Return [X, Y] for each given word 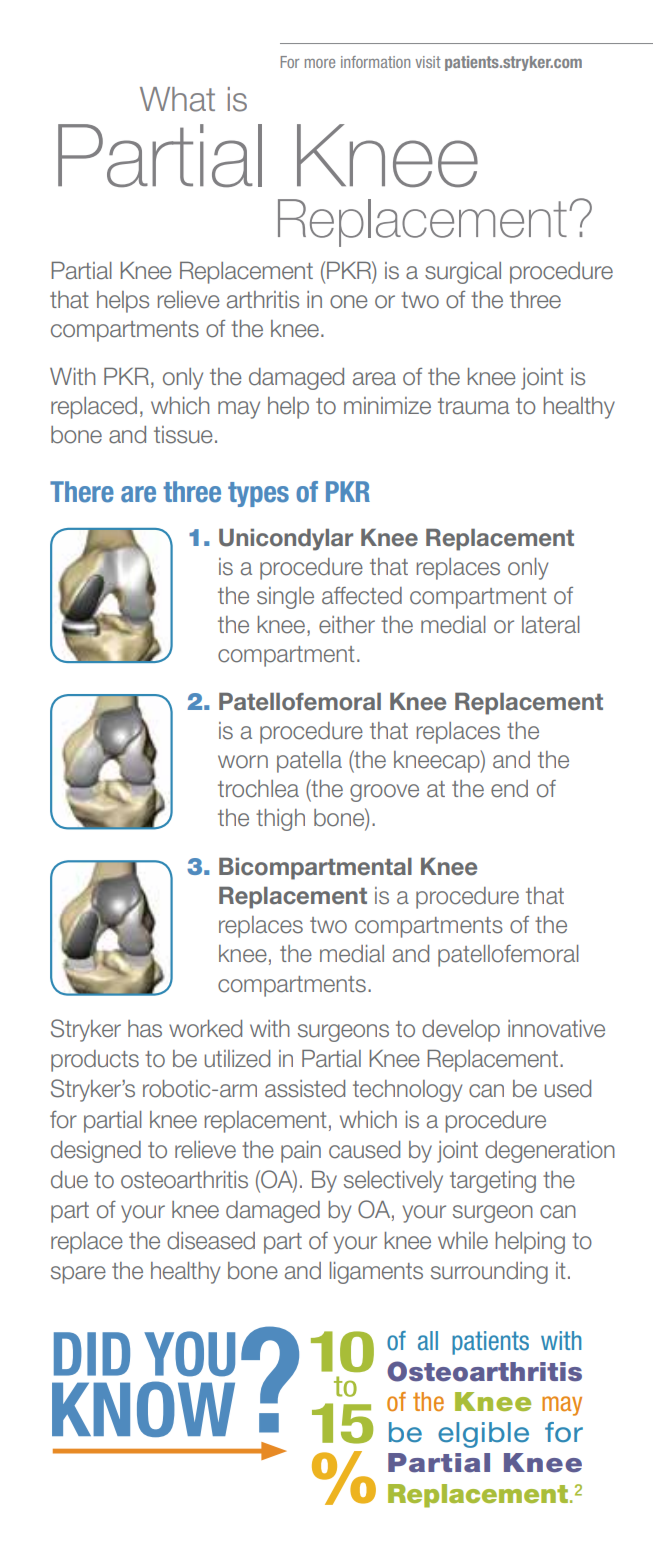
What [177, 99]
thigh [280, 820]
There [82, 492]
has [145, 1029]
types [258, 494]
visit [428, 62]
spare [78, 1275]
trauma [474, 406]
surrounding [489, 1273]
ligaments [376, 1273]
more [320, 63]
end [509, 789]
